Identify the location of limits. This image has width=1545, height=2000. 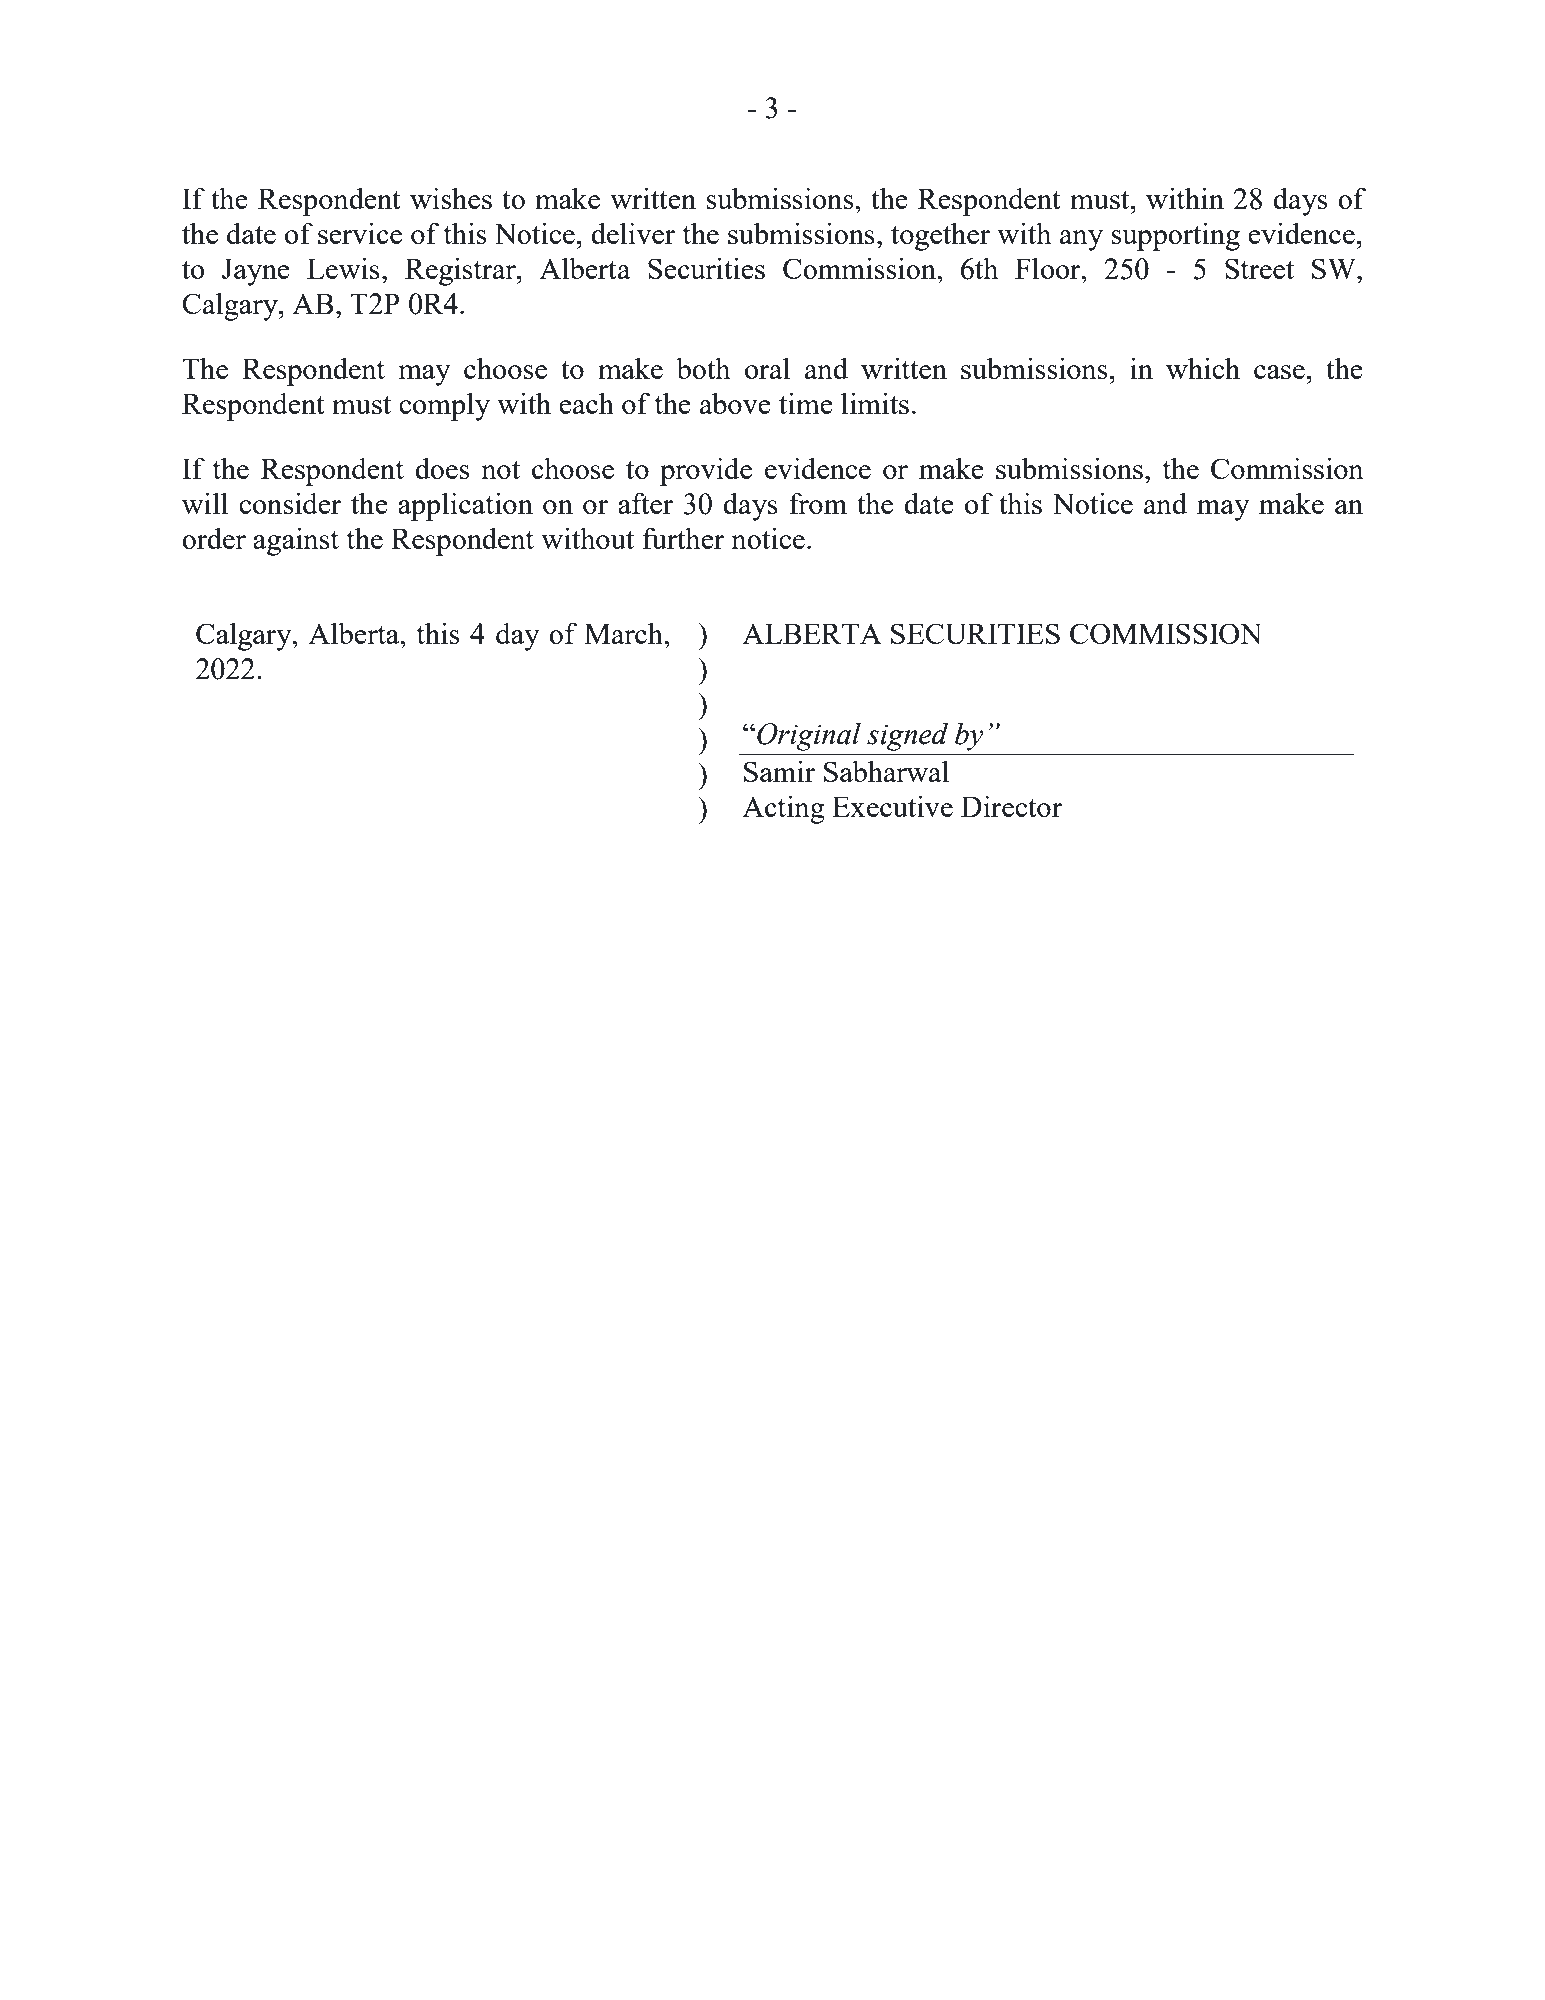
(875, 403).
